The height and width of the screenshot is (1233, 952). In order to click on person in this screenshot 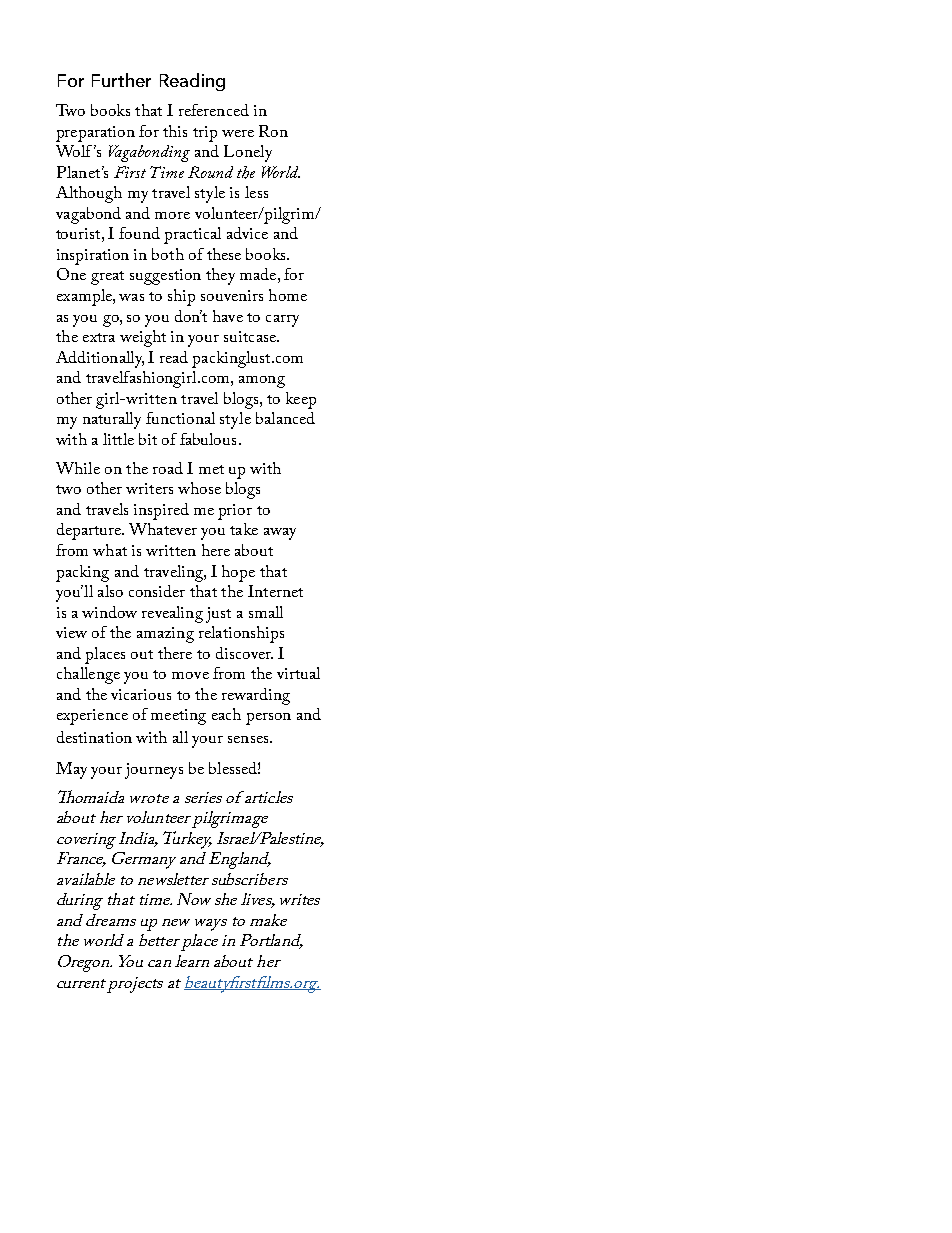, I will do `click(268, 719)`.
